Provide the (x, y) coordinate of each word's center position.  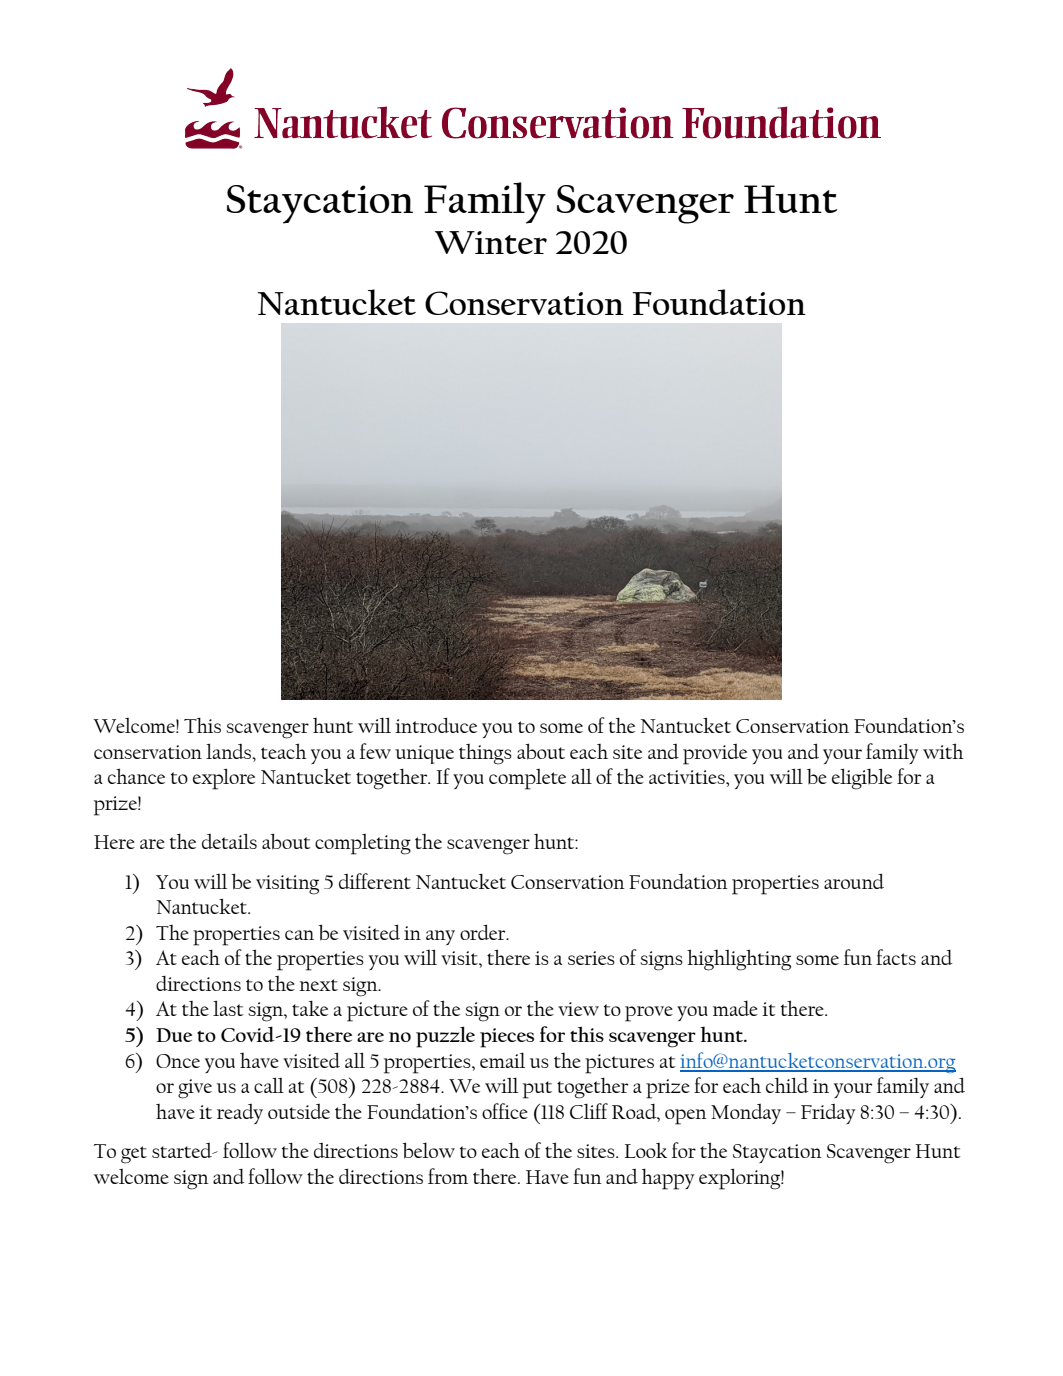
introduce (436, 725)
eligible (862, 779)
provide (715, 754)
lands (229, 751)
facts (896, 957)
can (299, 935)
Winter (491, 242)
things (485, 754)
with (943, 751)
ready (240, 1114)
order (484, 932)
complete (527, 779)
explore (224, 779)
